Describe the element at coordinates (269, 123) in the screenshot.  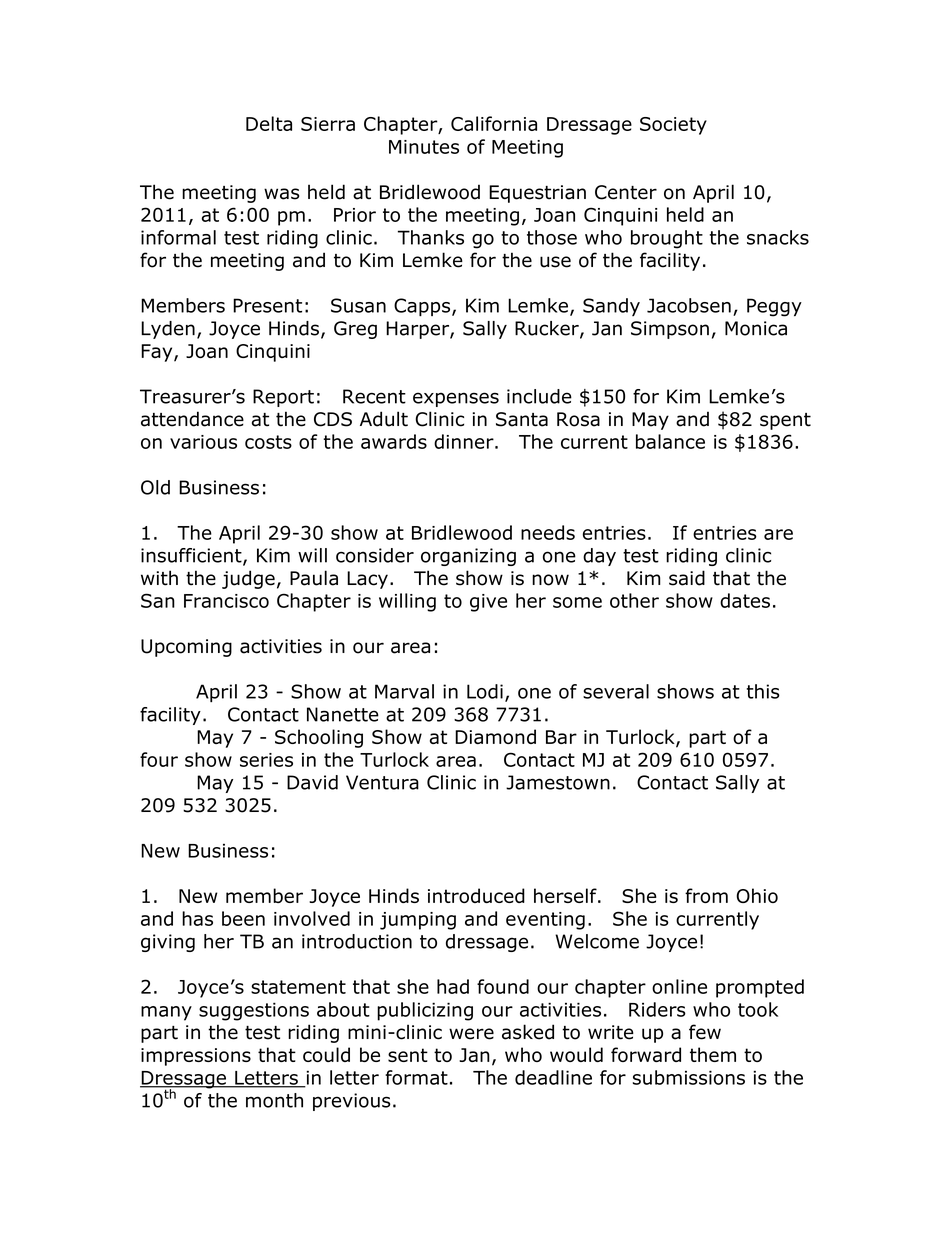
I see `Delta` at that location.
